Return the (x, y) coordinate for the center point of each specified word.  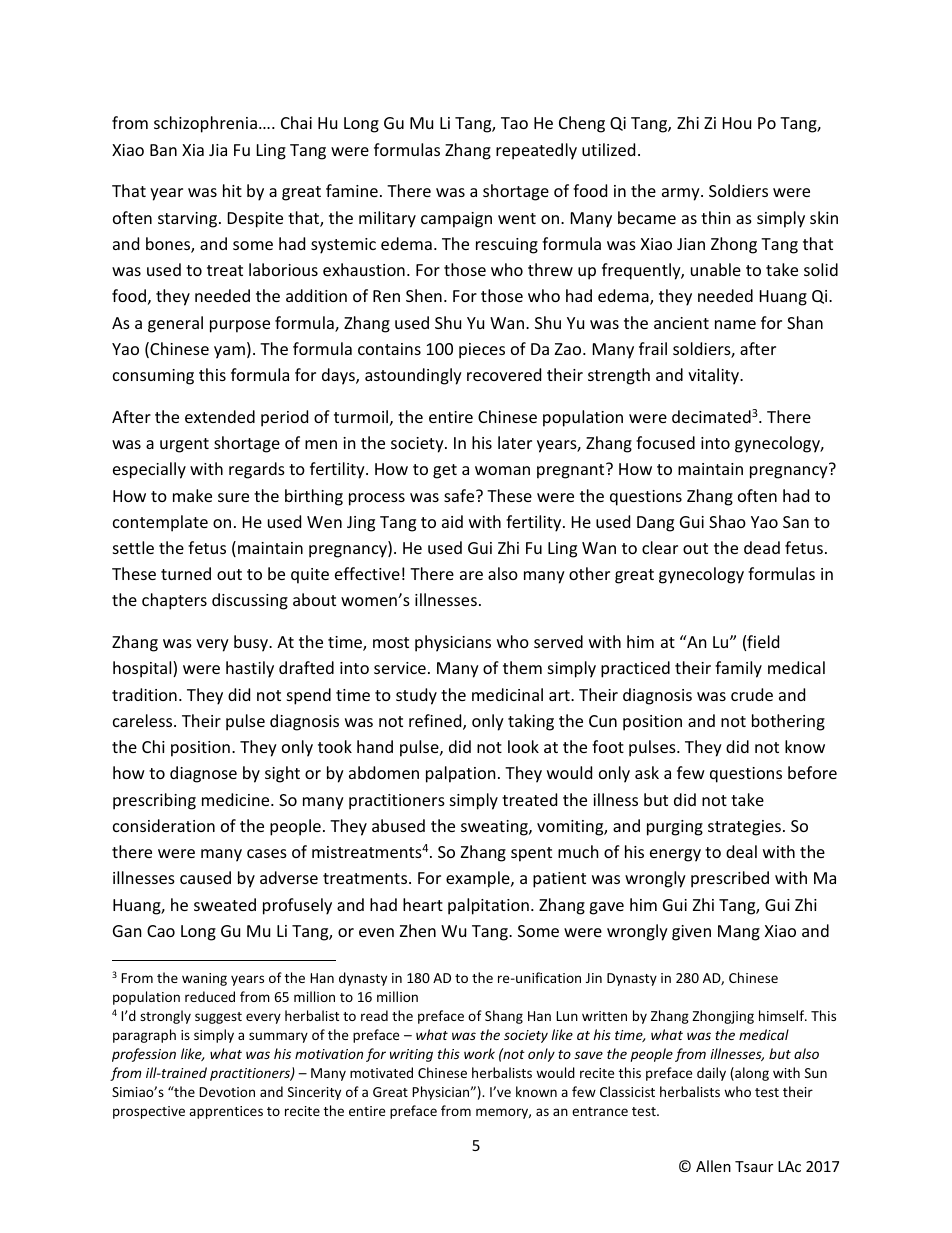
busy (252, 643)
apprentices (226, 1112)
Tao (514, 123)
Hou (737, 123)
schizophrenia (205, 124)
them (522, 667)
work (479, 1053)
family (738, 669)
